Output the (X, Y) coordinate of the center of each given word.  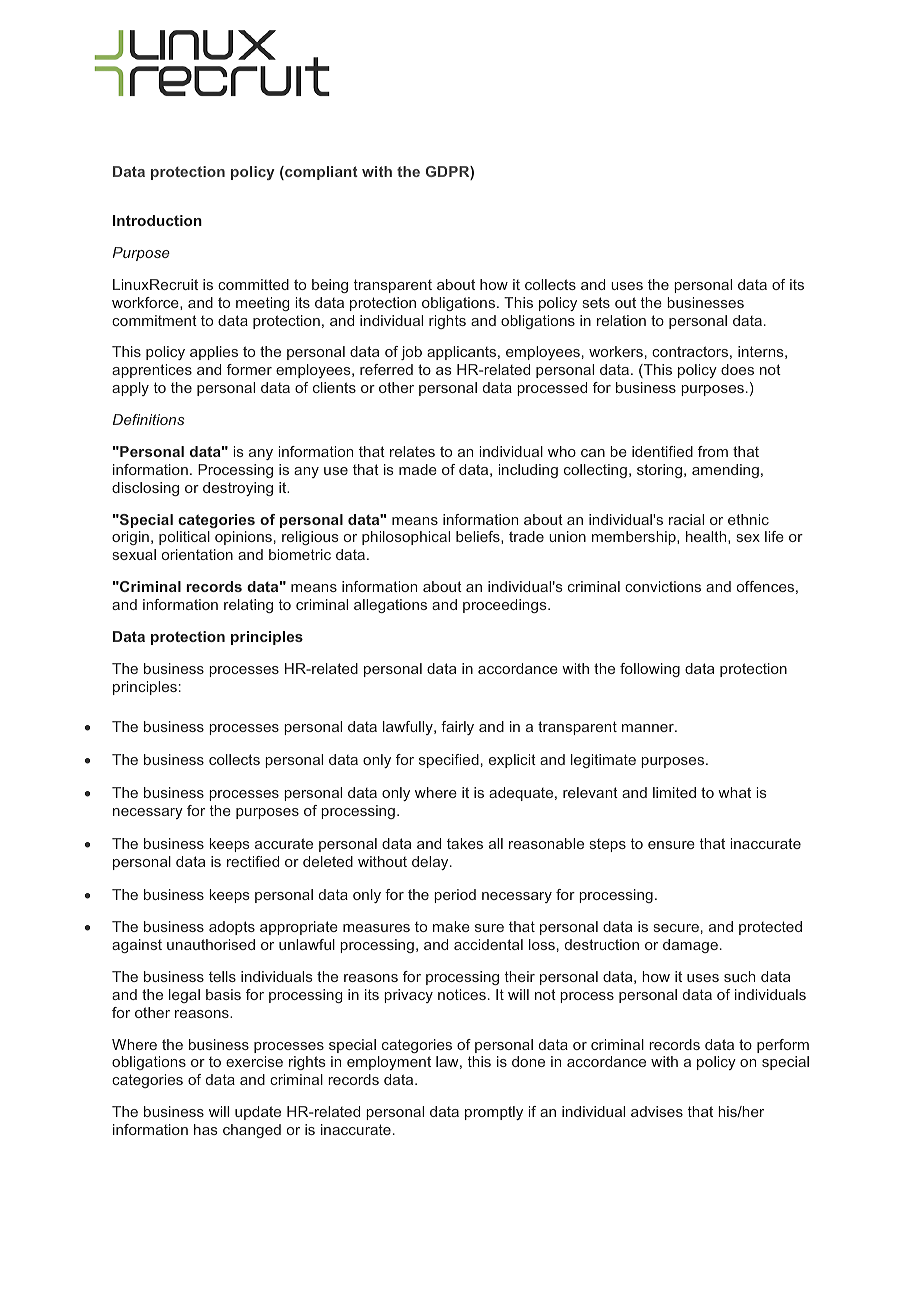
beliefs (479, 537)
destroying (238, 489)
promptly (494, 1113)
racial (686, 519)
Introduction (157, 220)
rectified (253, 861)
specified (449, 761)
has (206, 1129)
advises (657, 1111)
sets (596, 302)
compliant (320, 173)
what (734, 792)
